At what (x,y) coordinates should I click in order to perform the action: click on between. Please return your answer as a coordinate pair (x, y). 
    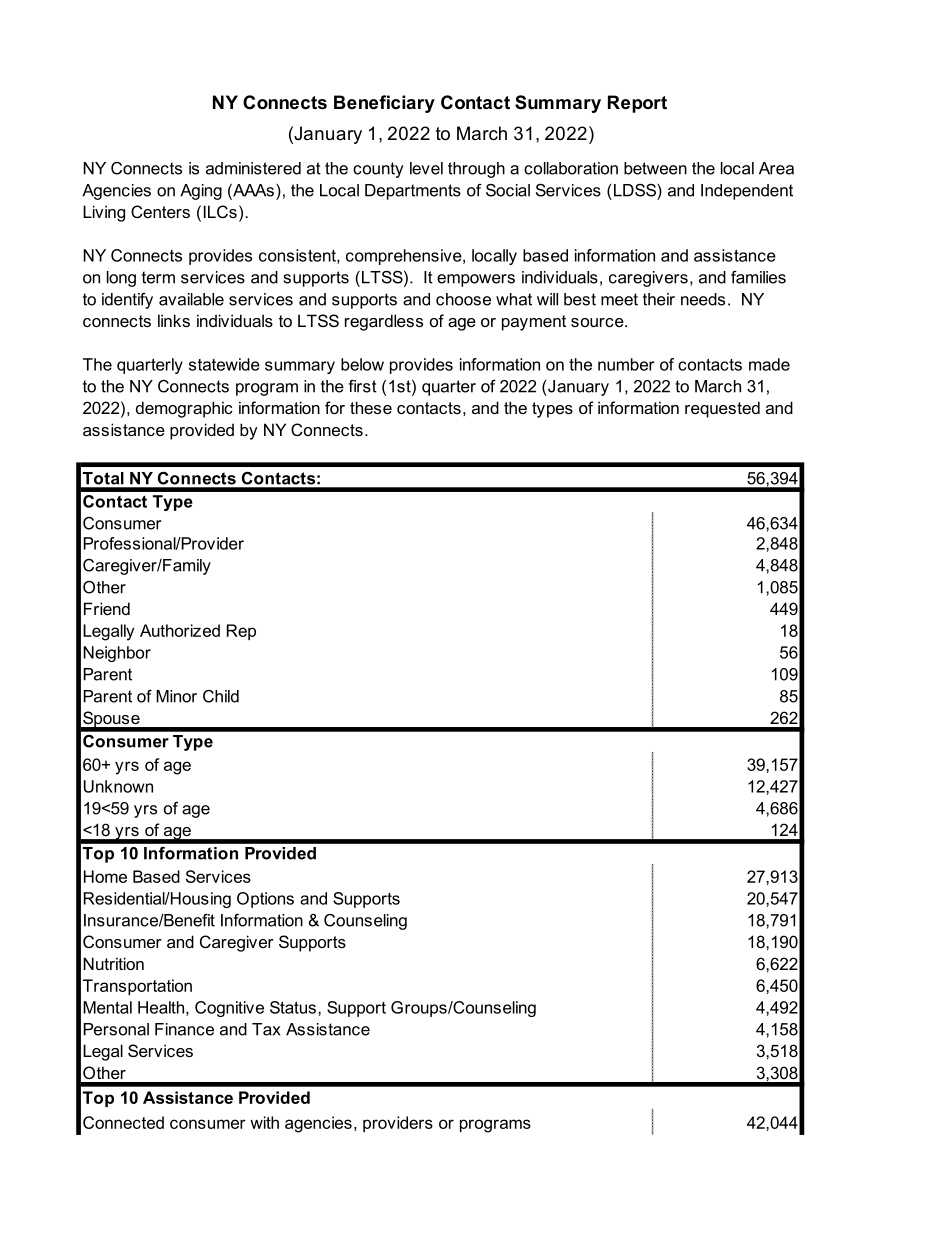
    Looking at the image, I should click on (655, 168).
